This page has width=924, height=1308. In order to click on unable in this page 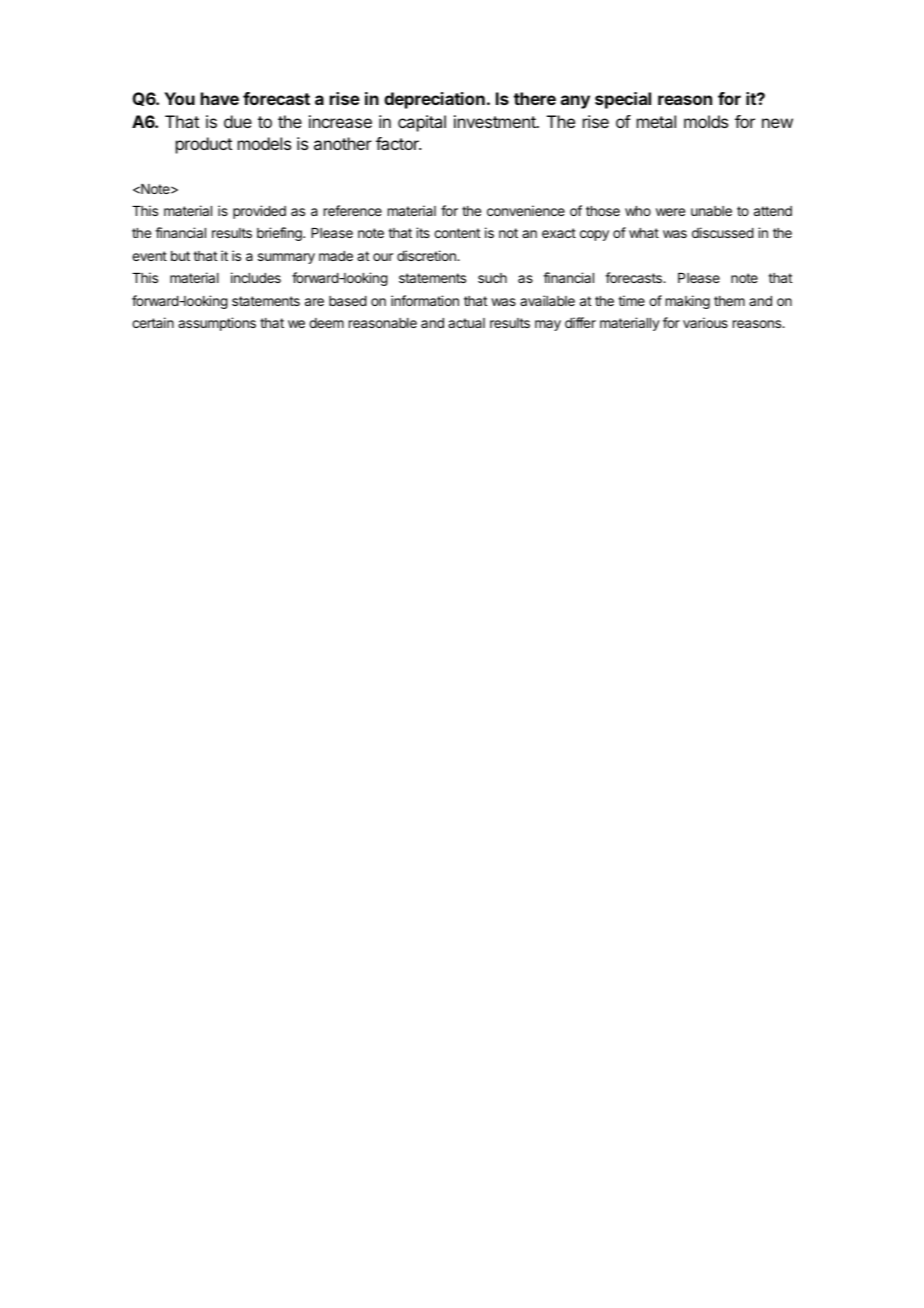, I will do `click(711, 211)`.
